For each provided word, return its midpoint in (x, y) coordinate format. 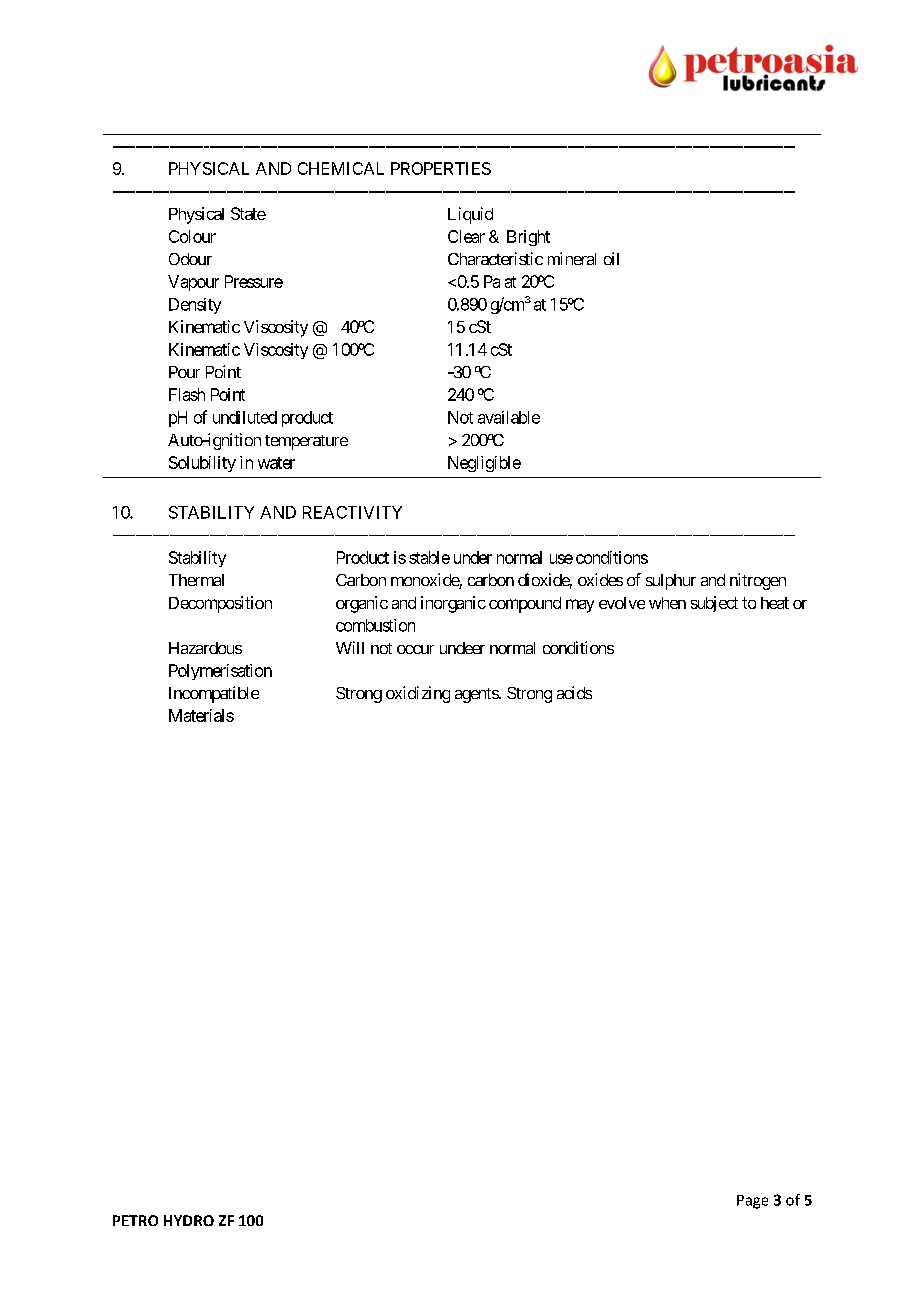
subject (714, 604)
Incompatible (214, 694)
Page (752, 1202)
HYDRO (189, 1220)
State (248, 213)
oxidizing (418, 694)
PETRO (135, 1220)
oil (611, 258)
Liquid (470, 215)
